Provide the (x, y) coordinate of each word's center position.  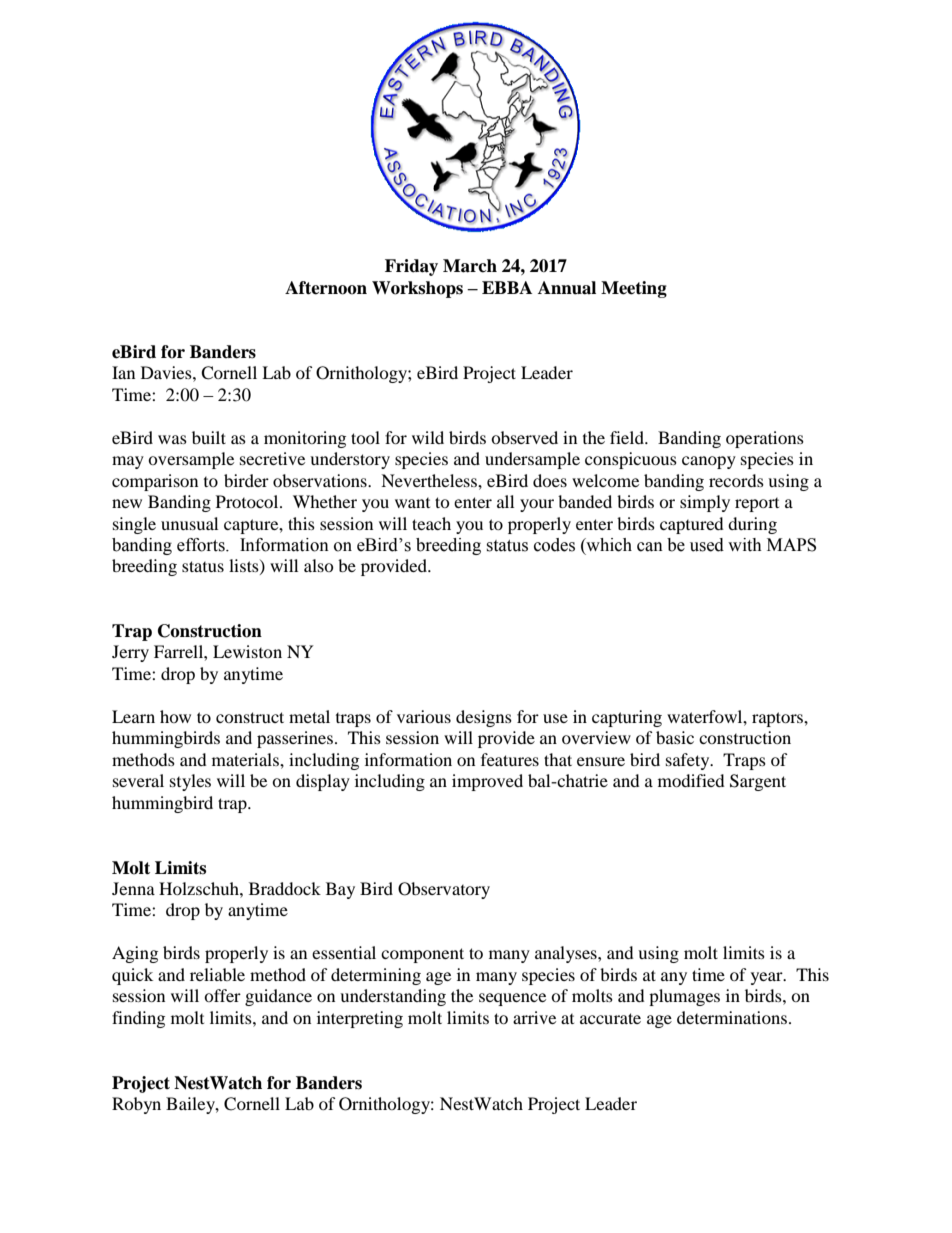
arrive (534, 1017)
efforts (202, 545)
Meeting (634, 289)
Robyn (136, 1105)
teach (431, 523)
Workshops (417, 289)
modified (691, 780)
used (707, 545)
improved (487, 782)
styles (190, 782)
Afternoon (326, 288)
